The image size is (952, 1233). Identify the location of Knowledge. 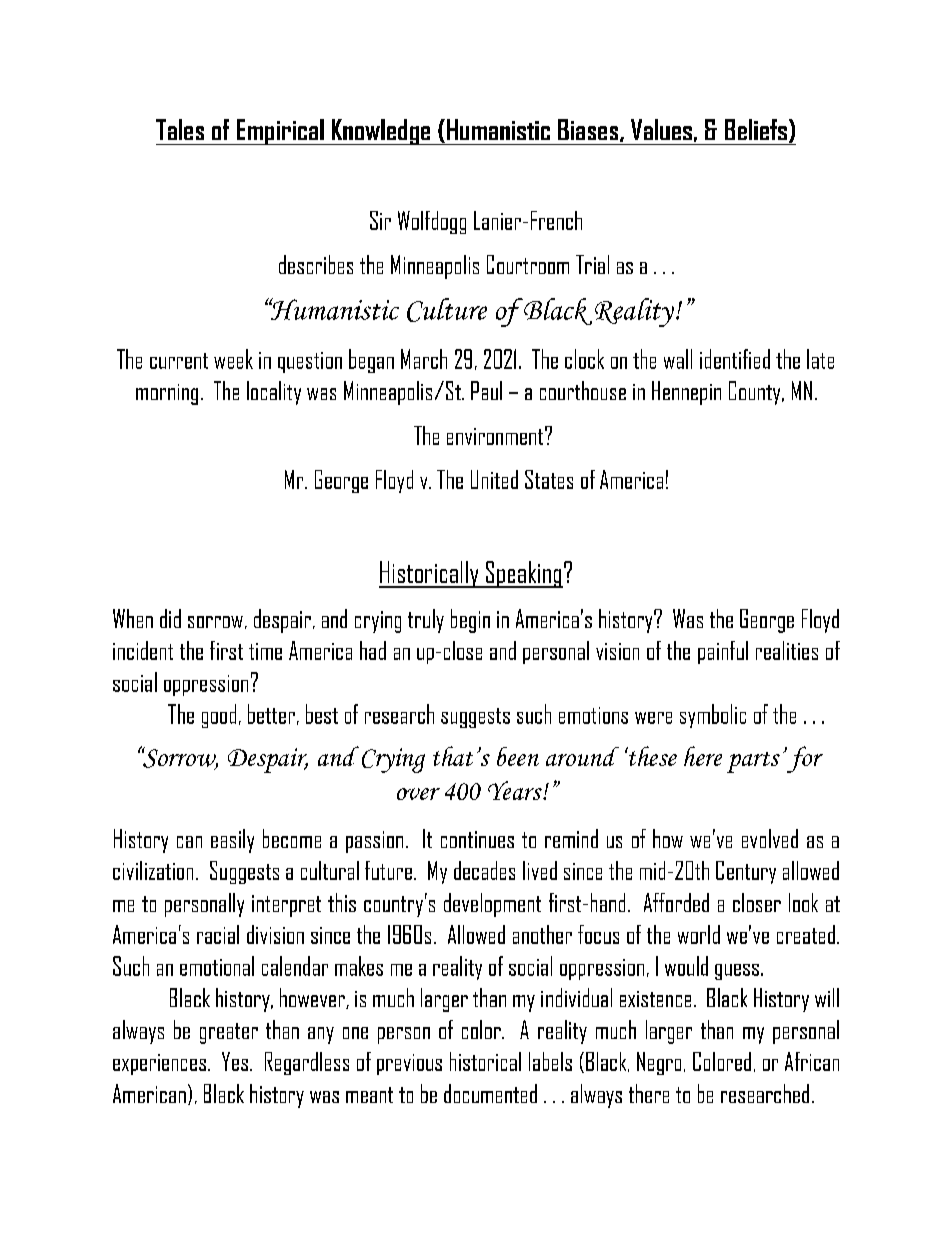
(381, 132).
